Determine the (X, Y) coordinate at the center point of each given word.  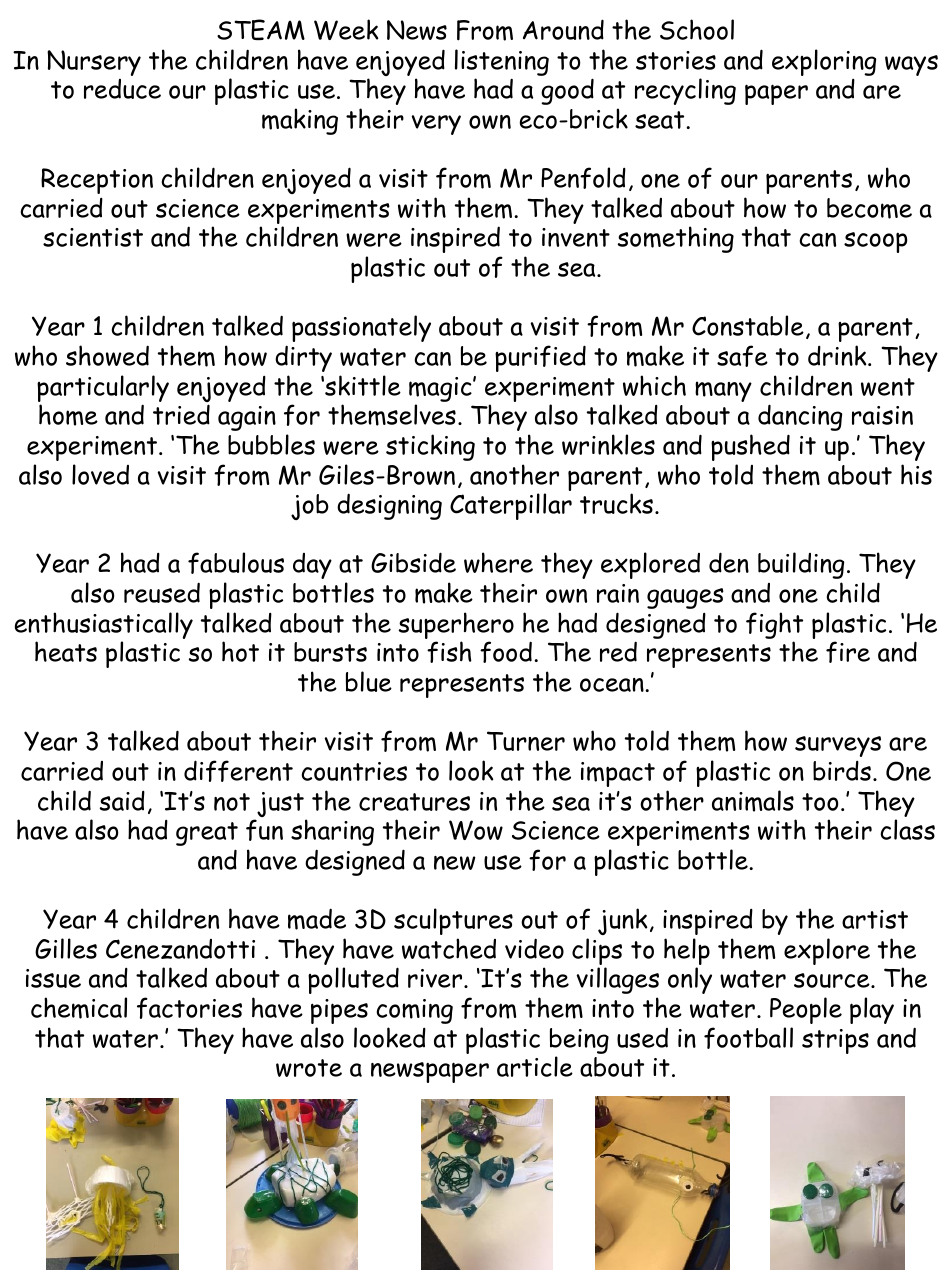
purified (540, 358)
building (801, 565)
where (498, 562)
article (535, 1066)
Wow (476, 830)
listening (502, 62)
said (122, 801)
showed (107, 355)
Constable (748, 325)
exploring (824, 62)
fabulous (236, 563)
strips (835, 1041)
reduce (122, 89)
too (820, 802)
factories (189, 1008)
